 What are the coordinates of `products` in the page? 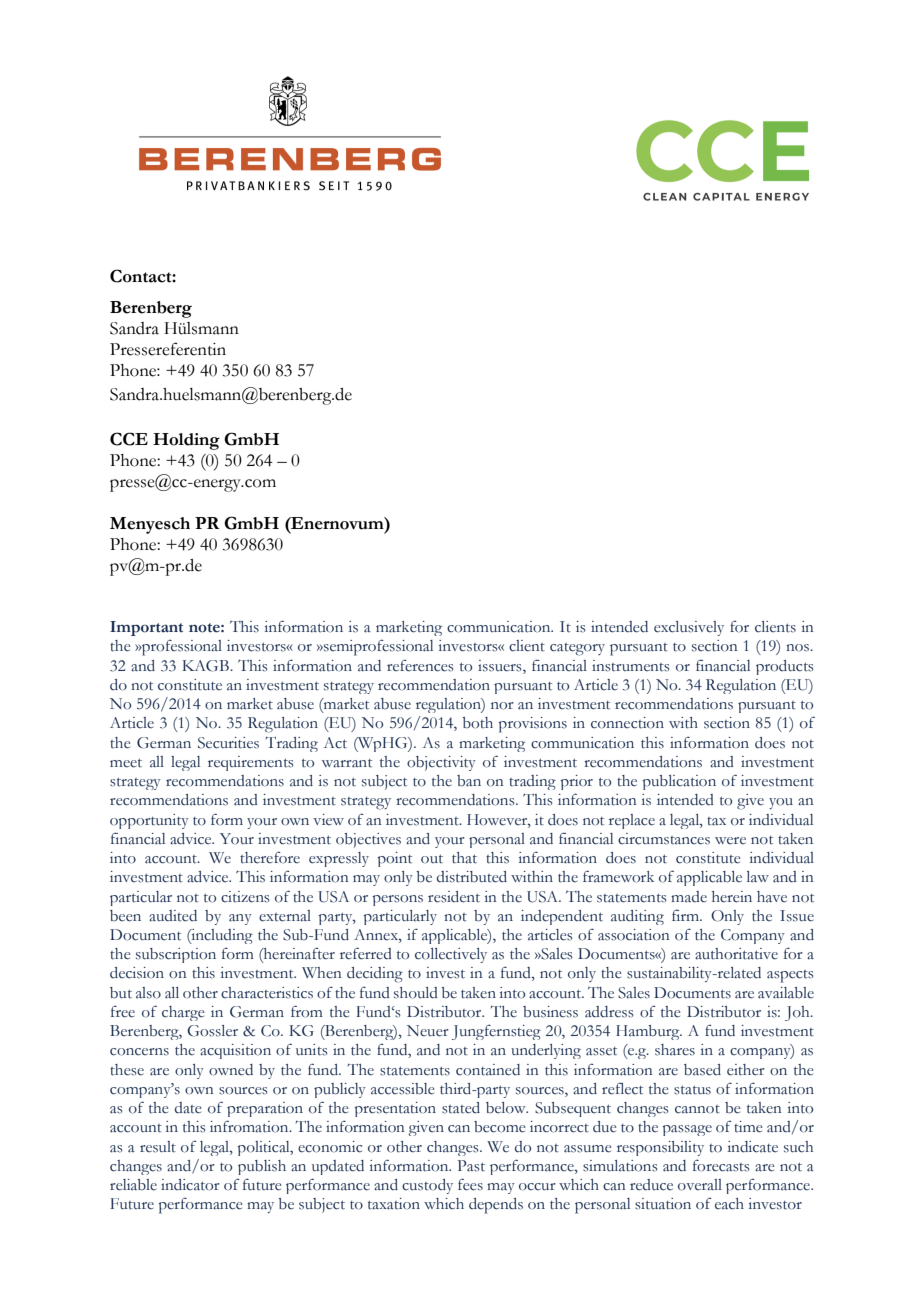 It's located at (785, 667).
